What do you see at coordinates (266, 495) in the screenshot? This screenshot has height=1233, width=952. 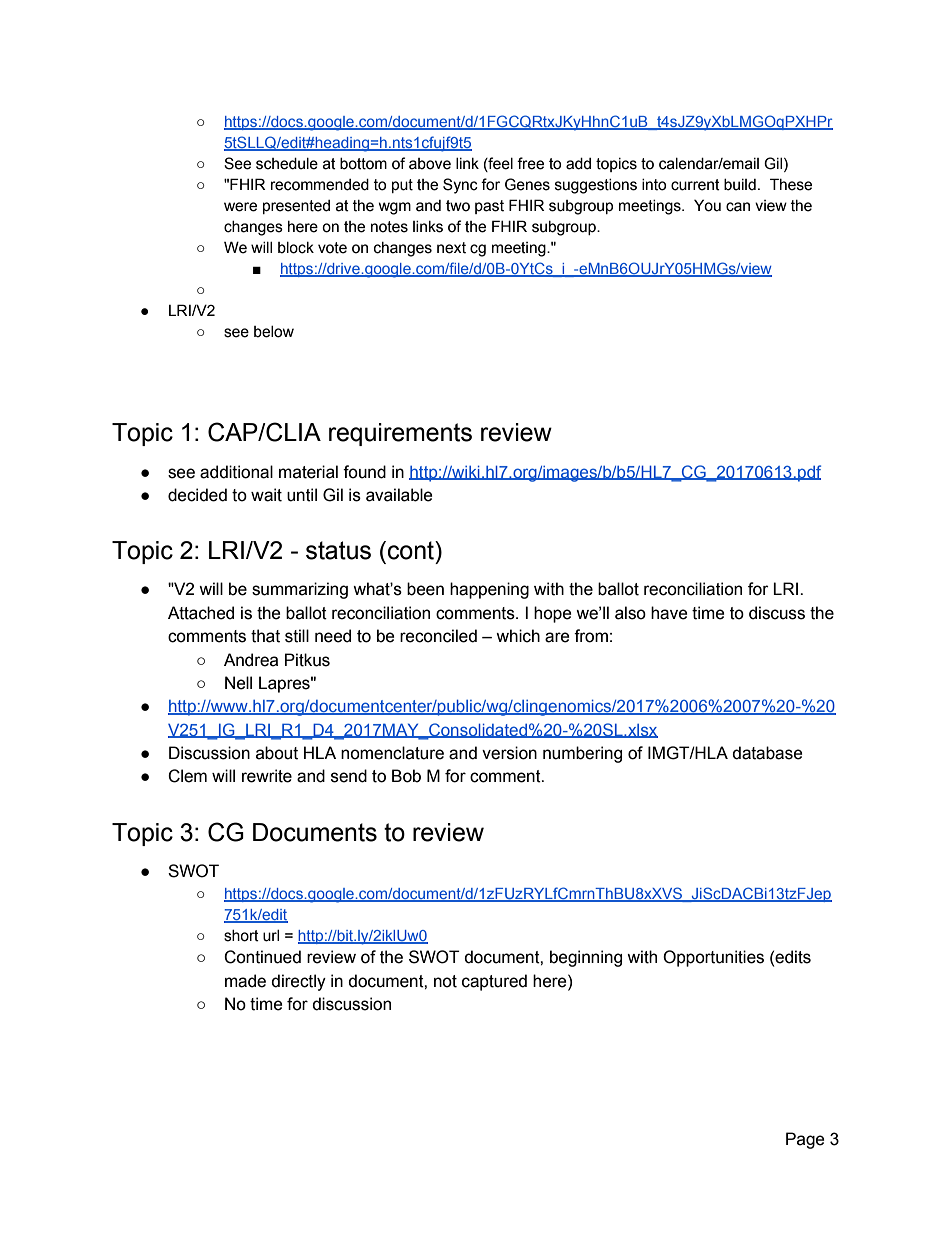 I see `wait` at bounding box center [266, 495].
